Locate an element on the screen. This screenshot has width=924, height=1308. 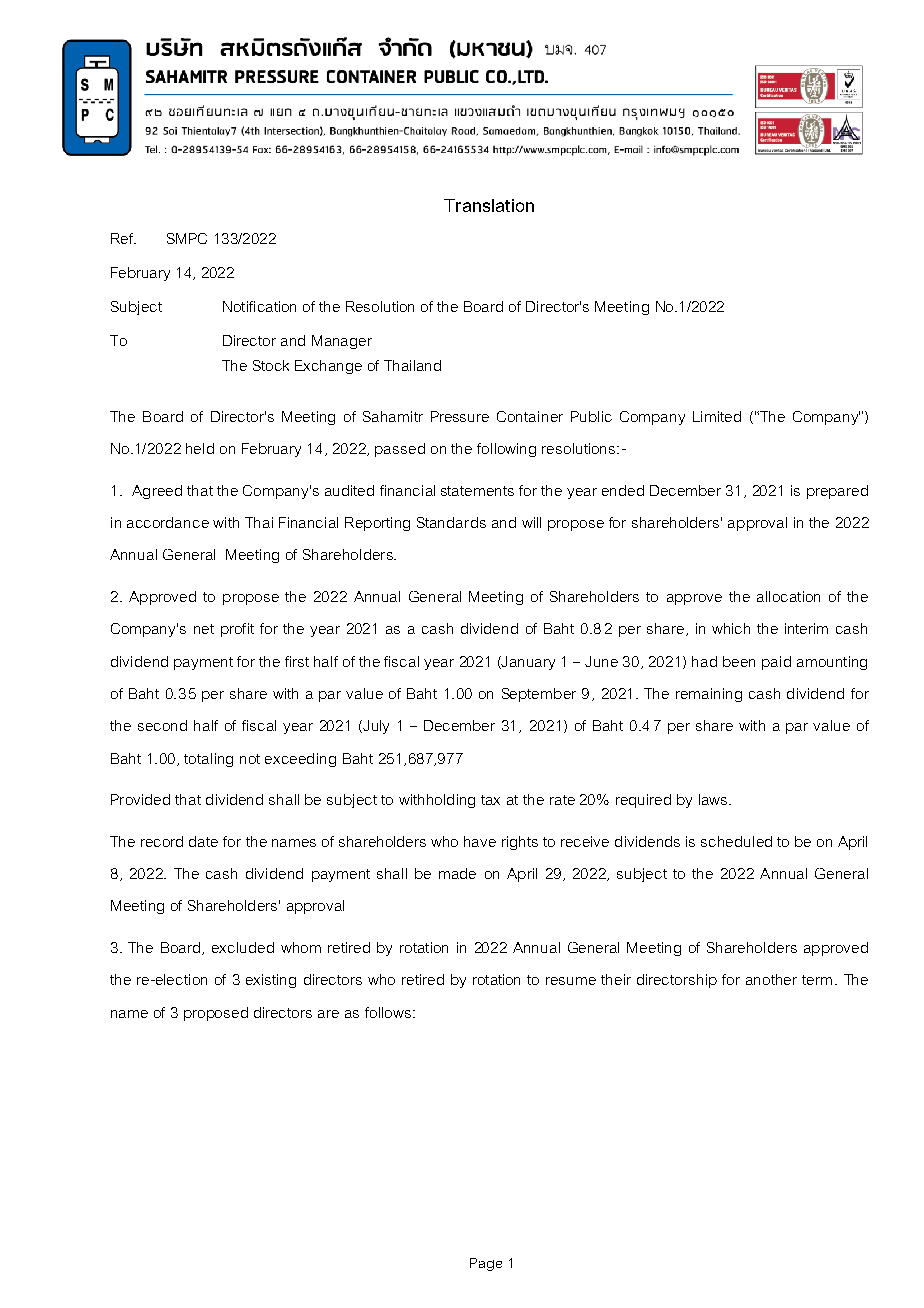
Page is located at coordinates (486, 1264).
